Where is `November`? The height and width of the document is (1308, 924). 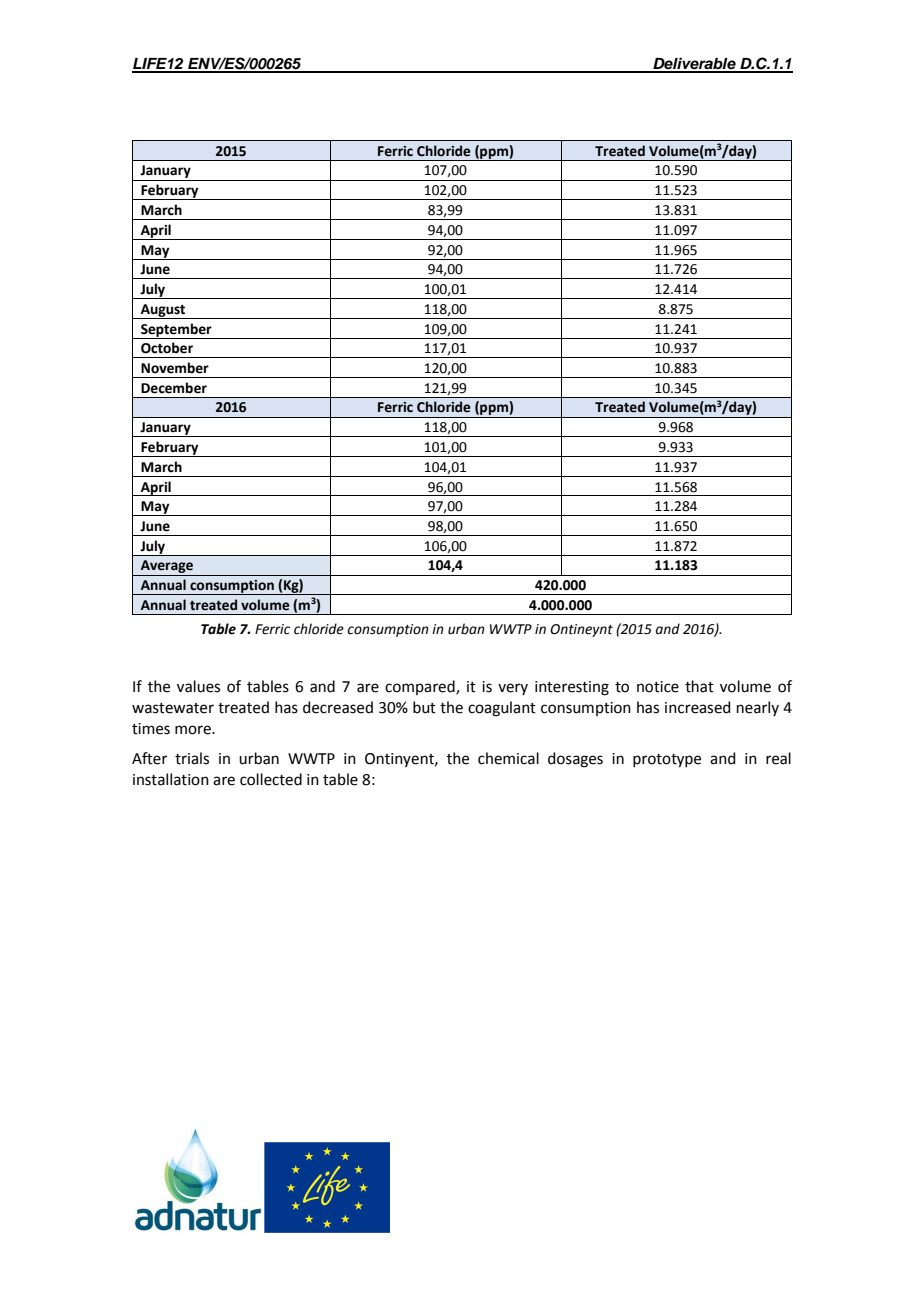
November is located at coordinates (175, 368).
